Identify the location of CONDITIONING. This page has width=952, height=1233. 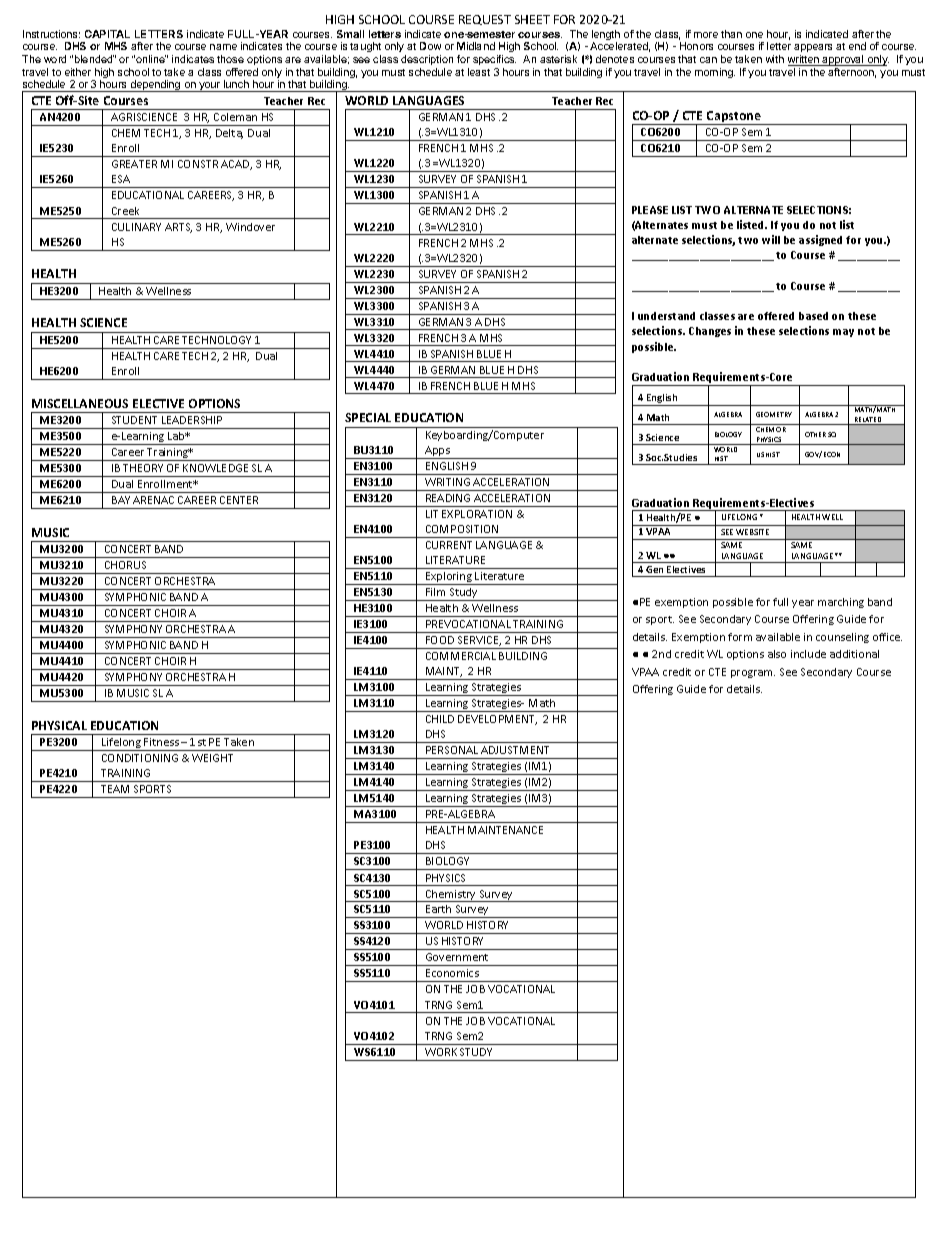
(140, 758).
